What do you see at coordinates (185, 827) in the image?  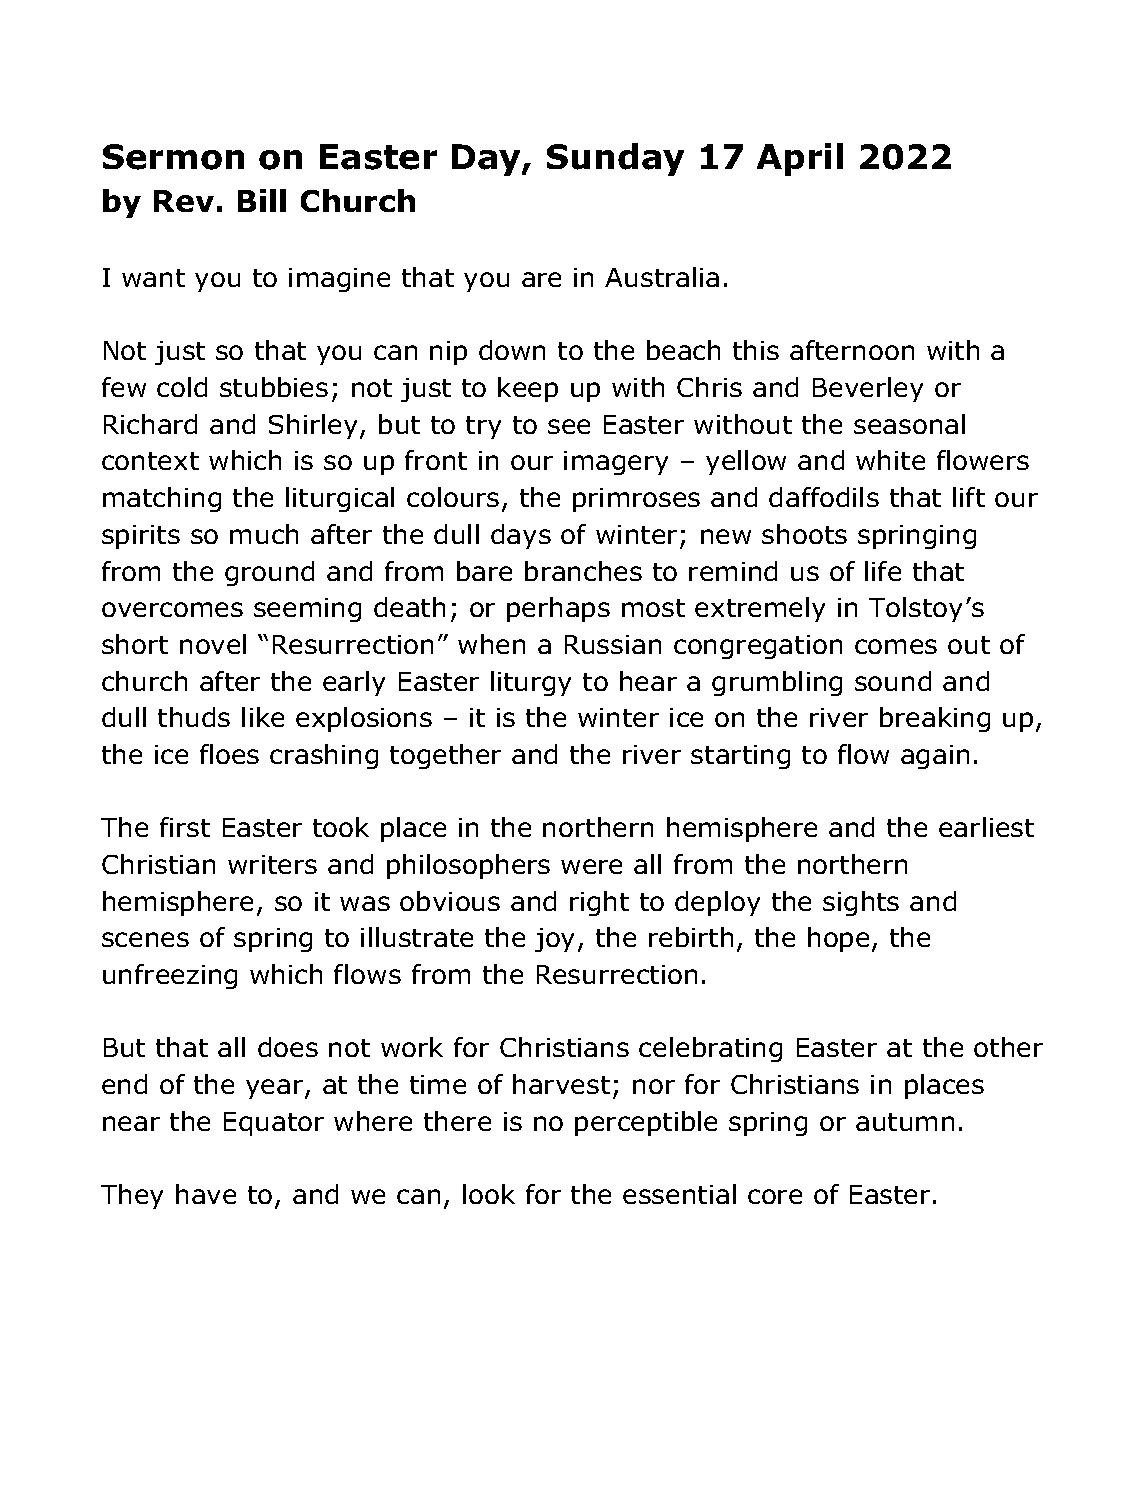 I see `first` at bounding box center [185, 827].
